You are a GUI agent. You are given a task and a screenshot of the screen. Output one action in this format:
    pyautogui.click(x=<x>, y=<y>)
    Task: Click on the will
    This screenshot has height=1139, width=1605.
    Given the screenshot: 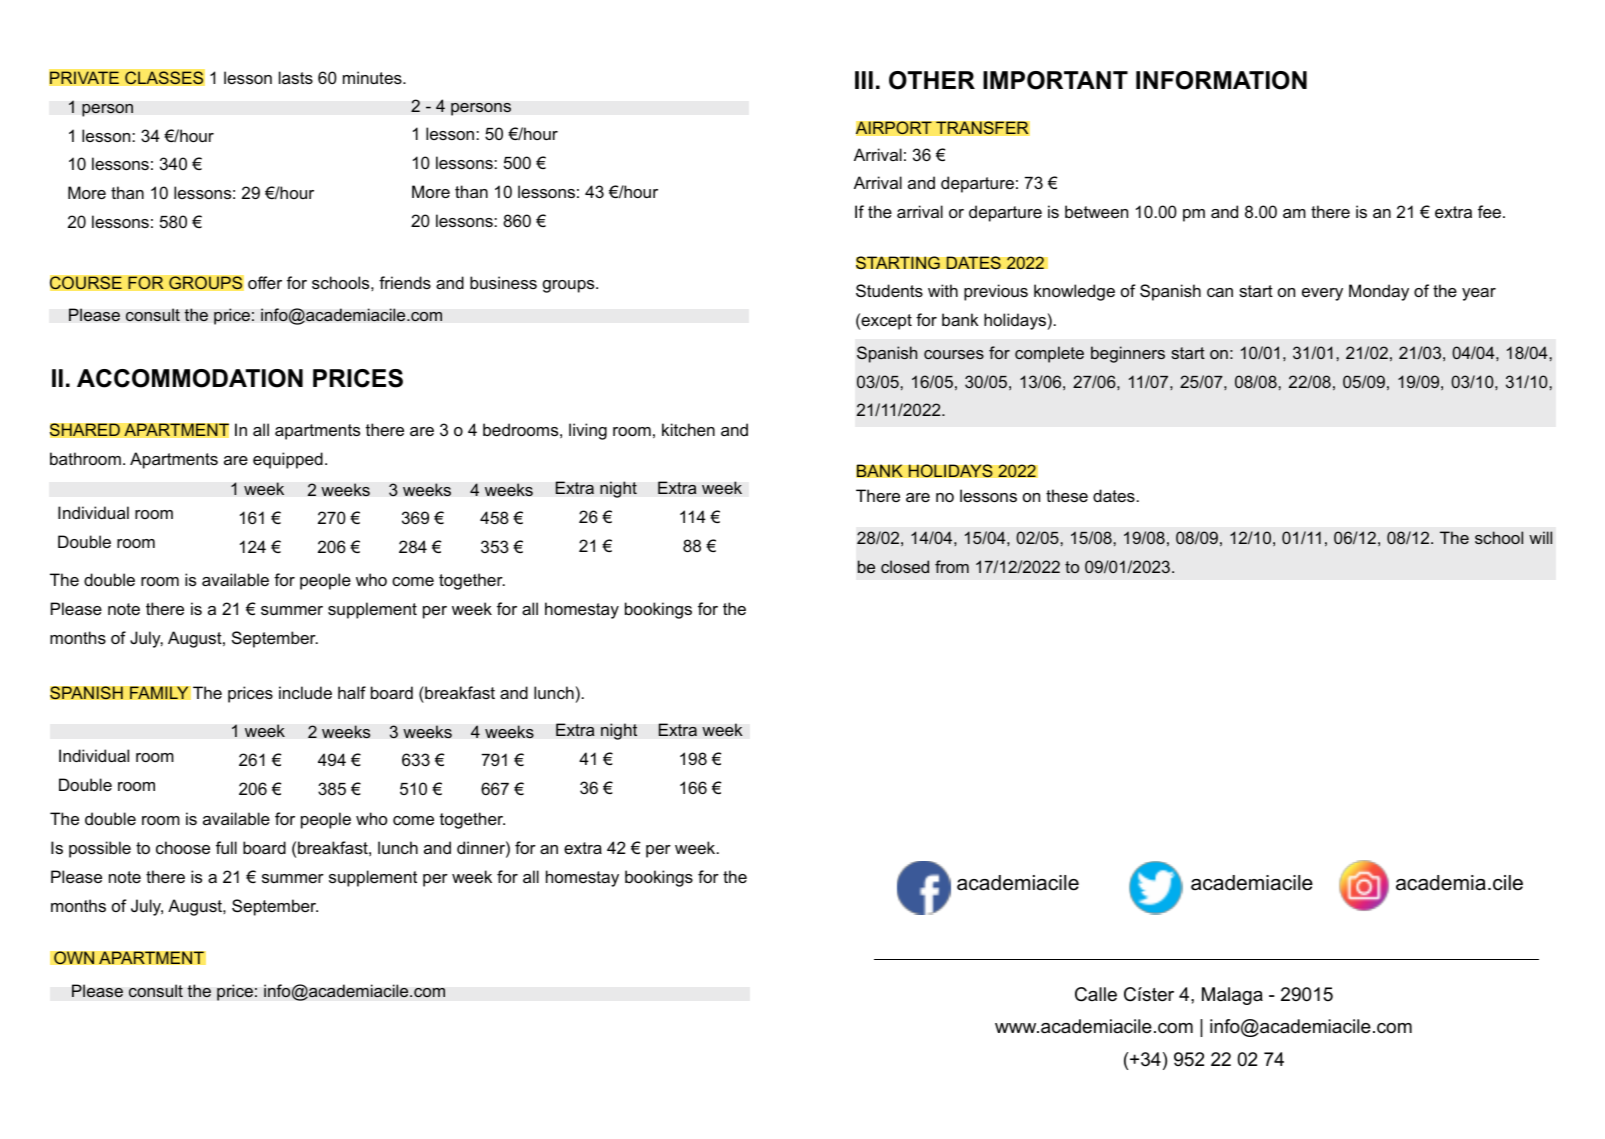 What is the action you would take?
    pyautogui.click(x=1540, y=537)
